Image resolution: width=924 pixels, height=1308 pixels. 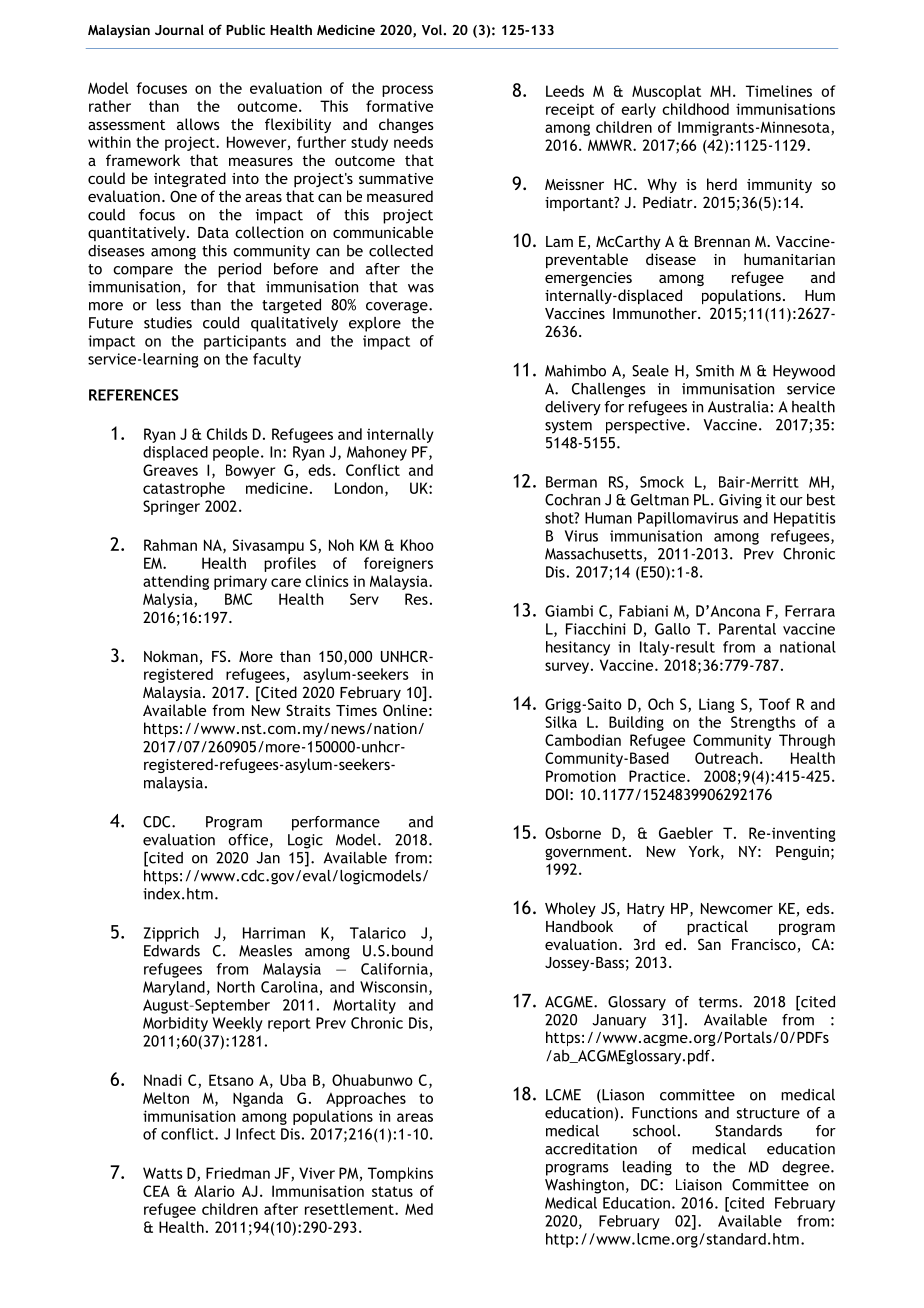 What do you see at coordinates (168, 323) in the image?
I see `studies` at bounding box center [168, 323].
